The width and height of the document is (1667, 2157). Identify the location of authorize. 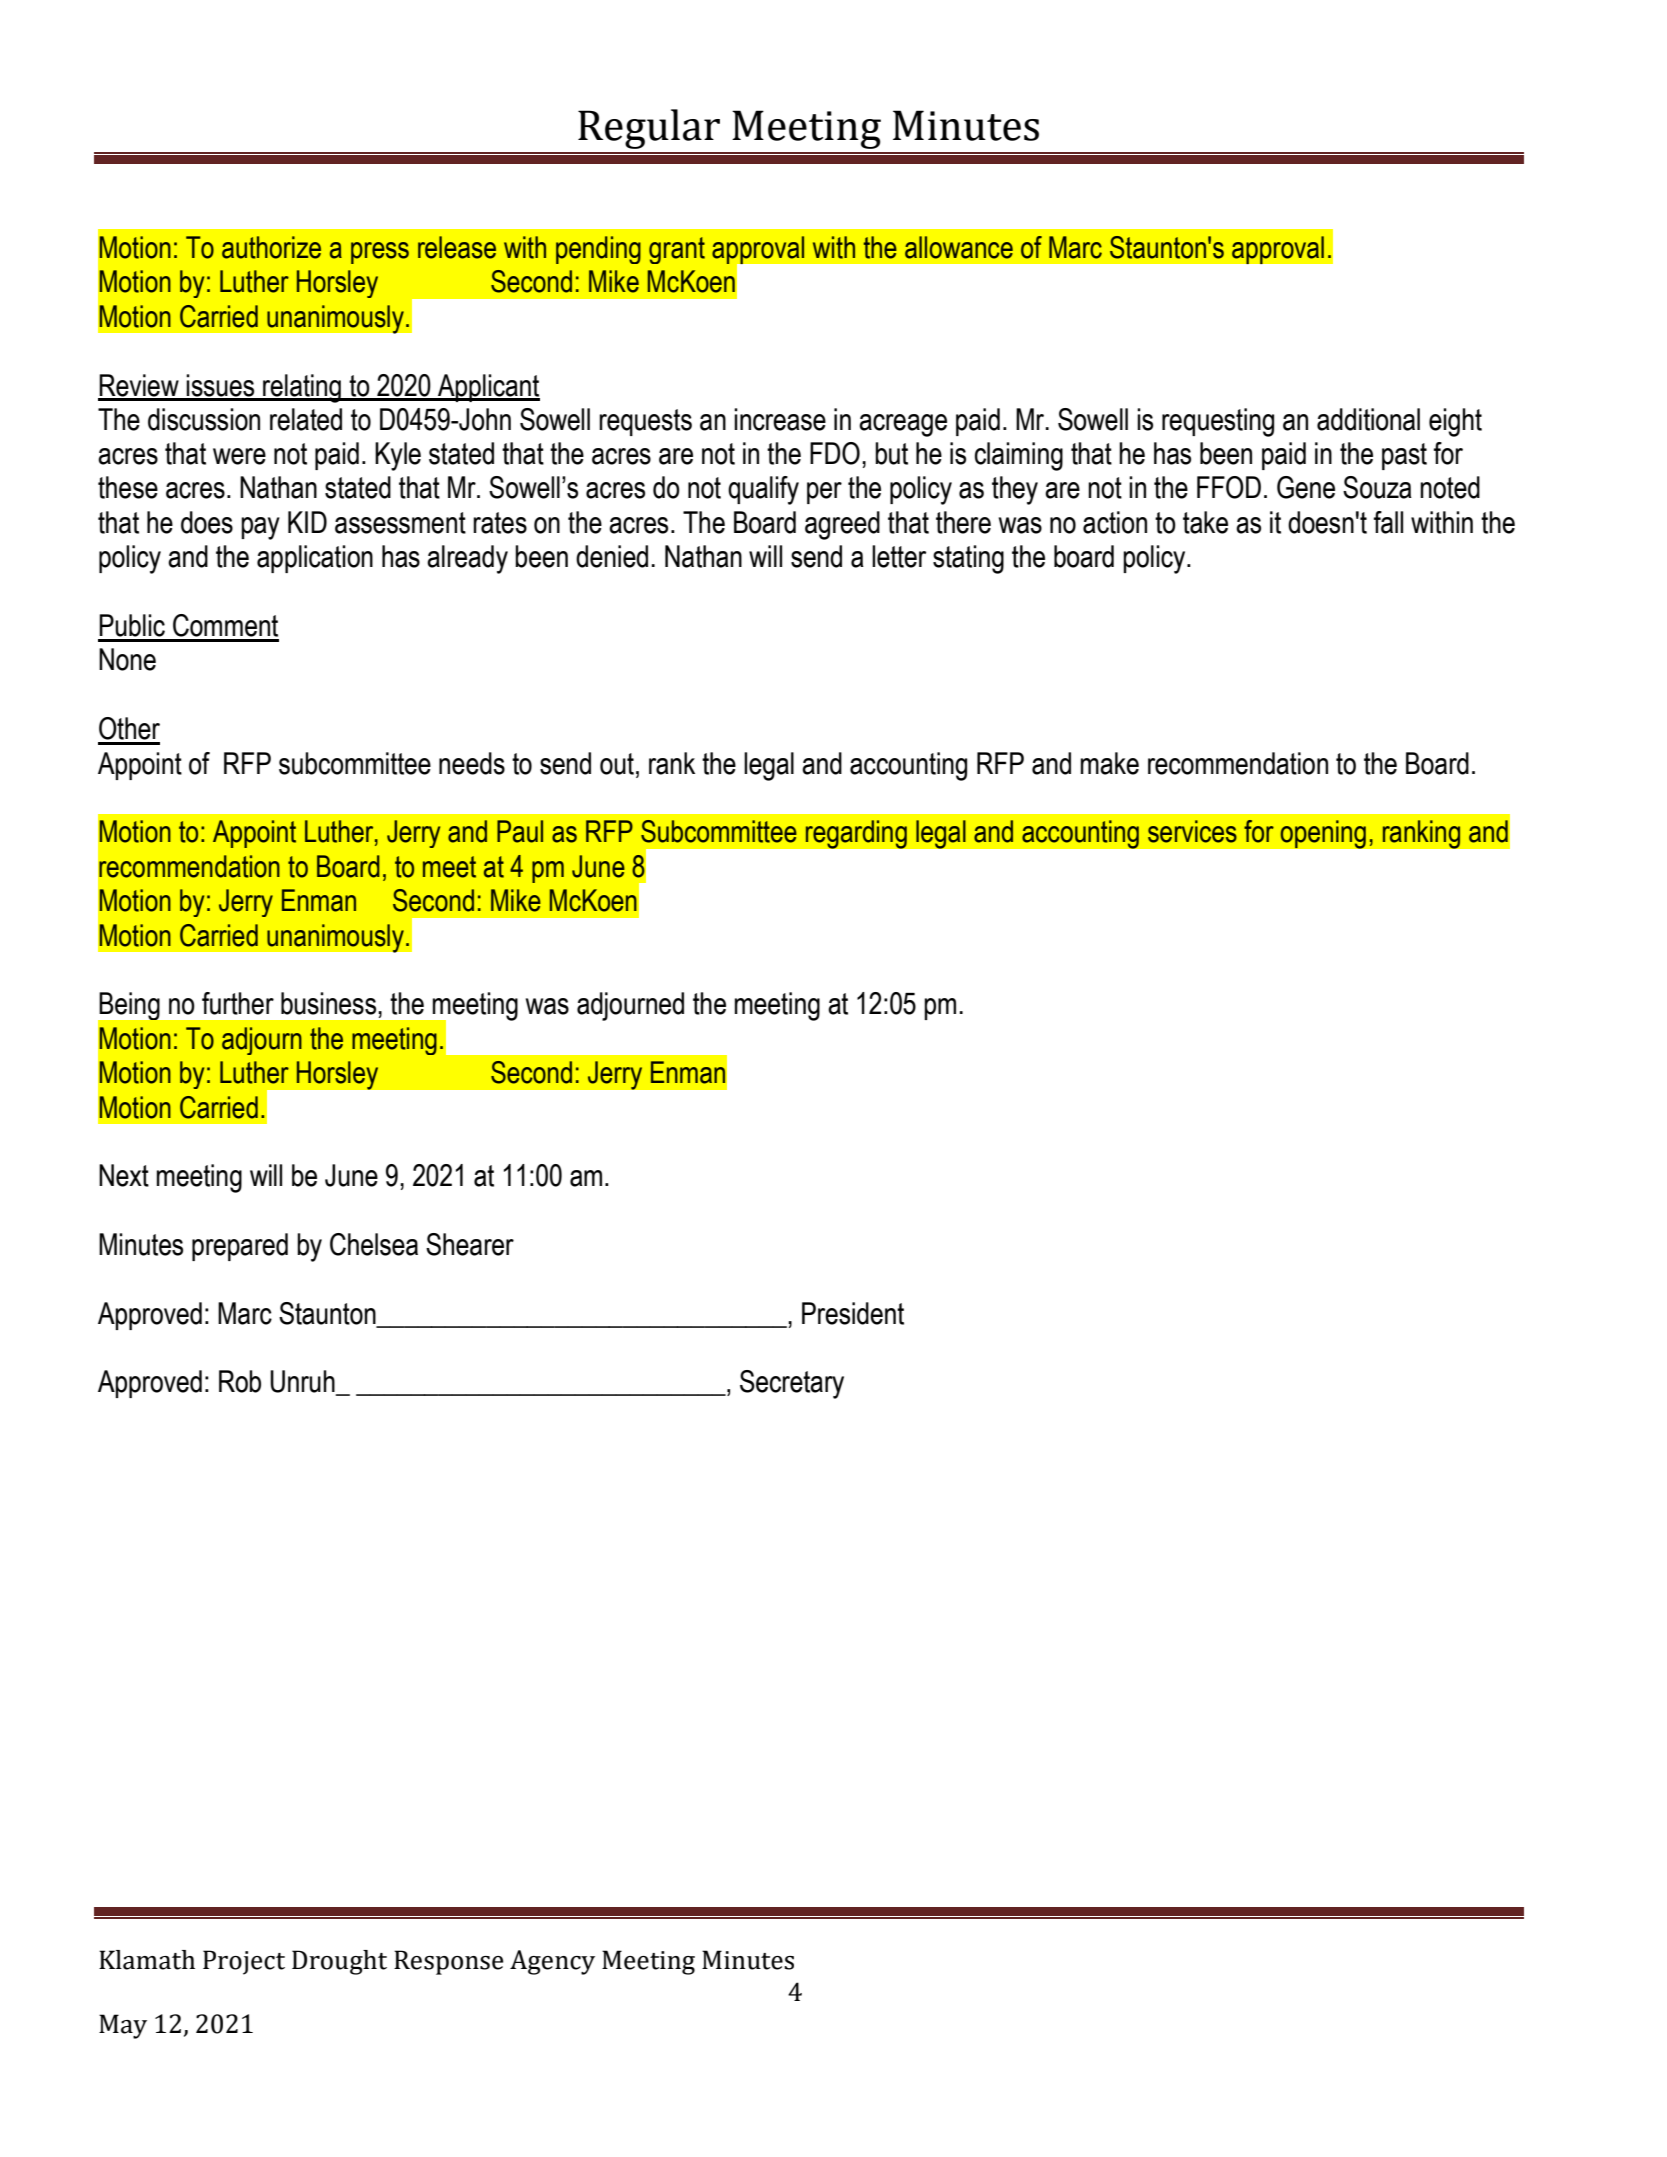
(271, 247).
